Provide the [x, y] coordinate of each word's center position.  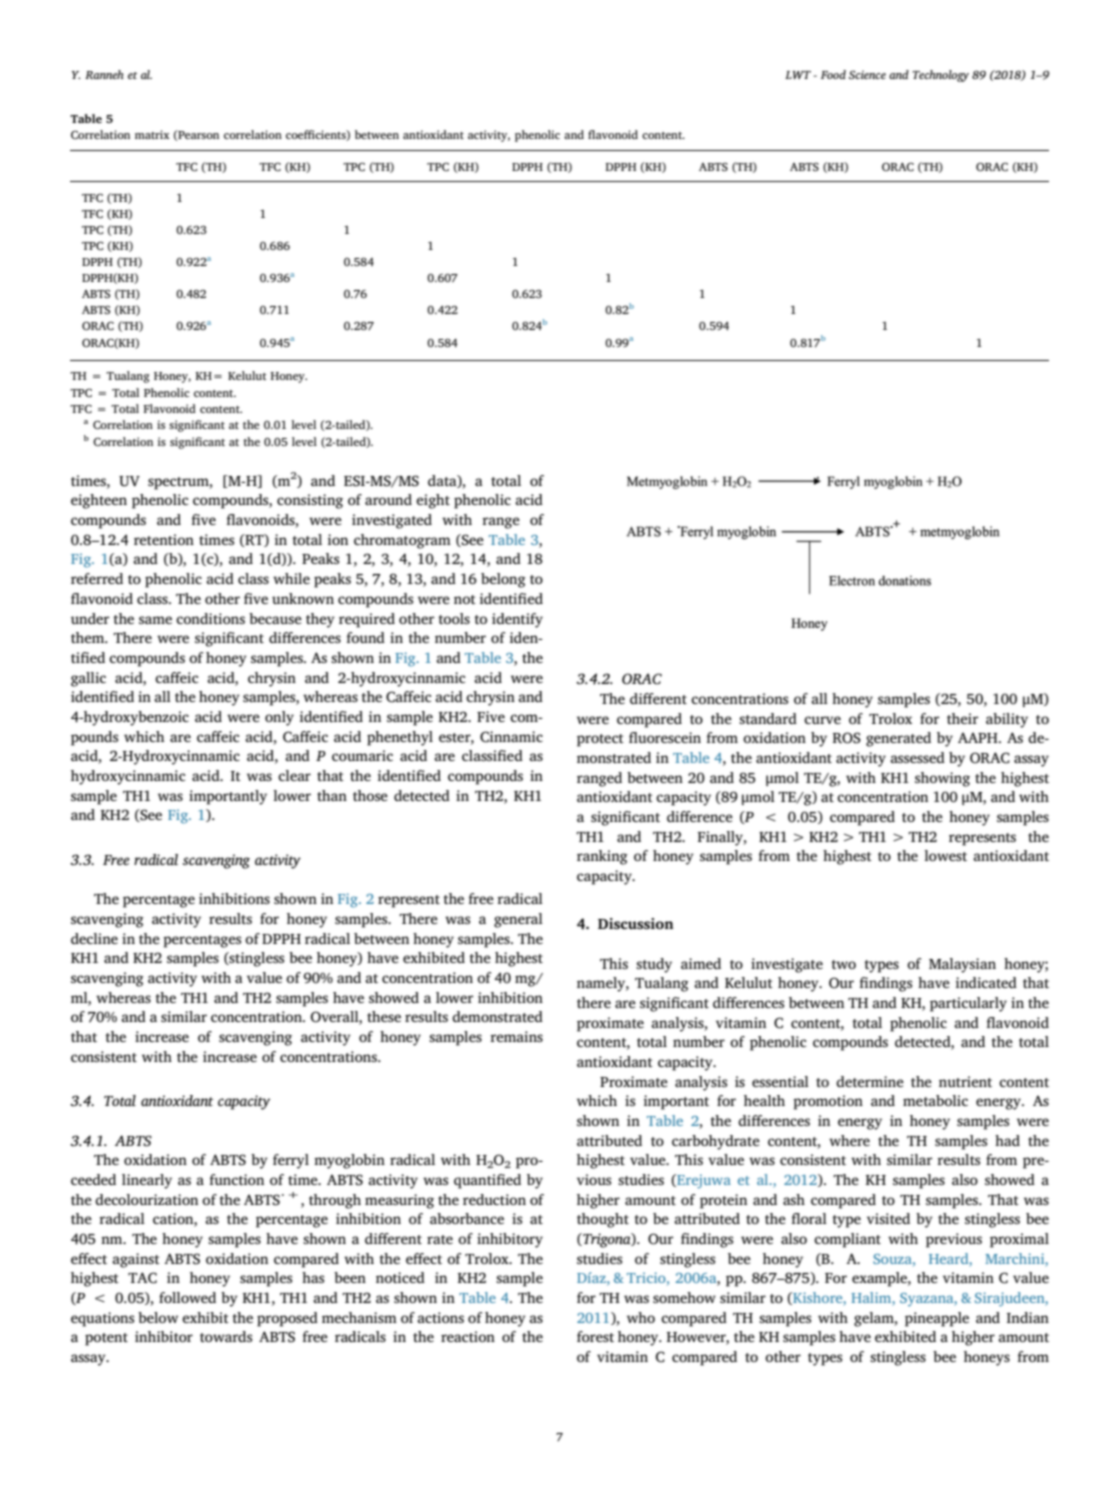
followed [187, 1297]
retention [164, 539]
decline [94, 938]
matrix [152, 134]
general [518, 920]
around [388, 499]
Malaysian [962, 965]
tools [454, 618]
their [962, 718]
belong [503, 580]
